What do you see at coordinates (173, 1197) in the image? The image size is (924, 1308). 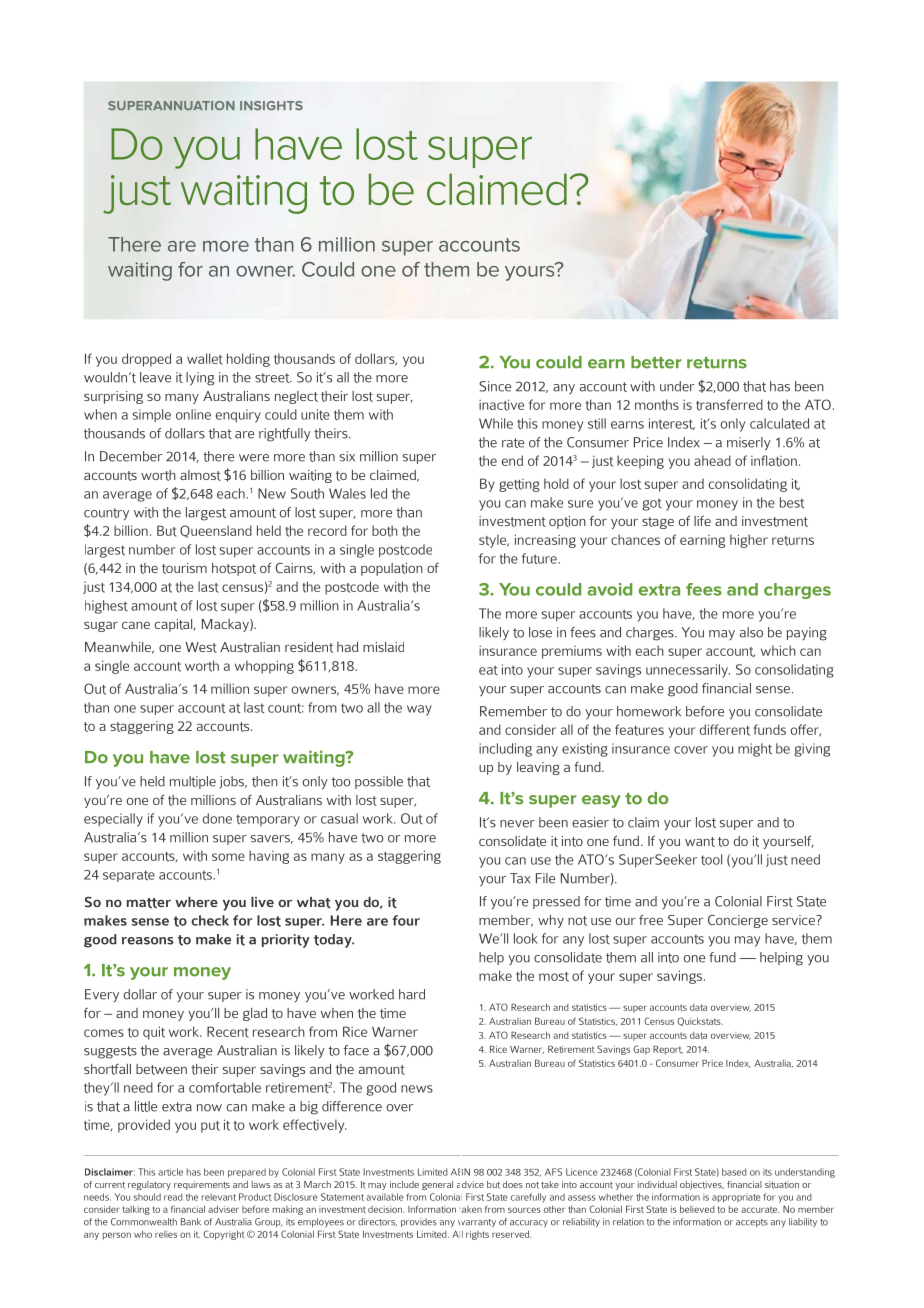 I see `read` at bounding box center [173, 1197].
